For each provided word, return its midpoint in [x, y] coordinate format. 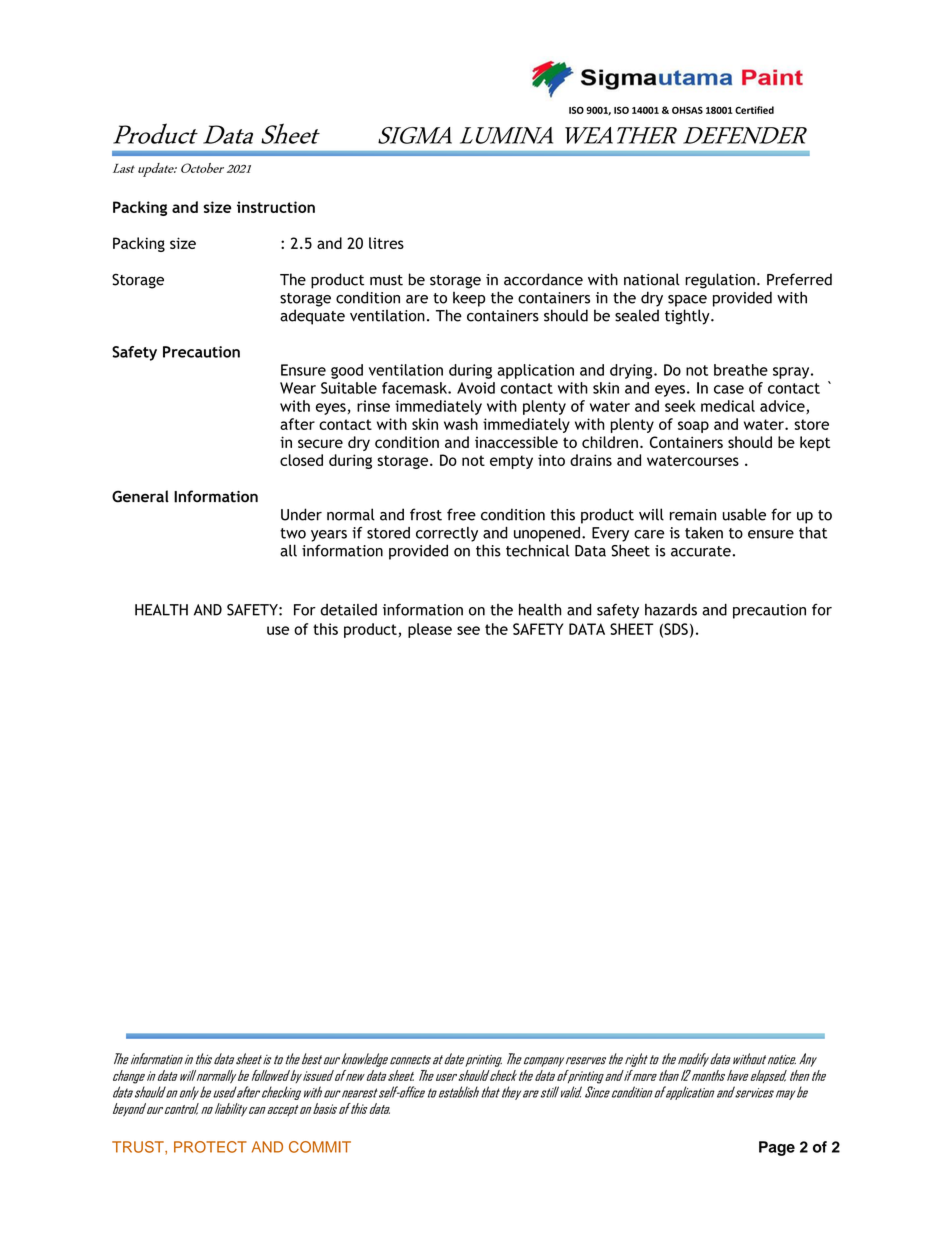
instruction [276, 207]
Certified [754, 110]
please [430, 630]
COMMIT [320, 1147]
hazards [671, 610]
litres [386, 243]
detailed [348, 610]
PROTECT [210, 1147]
